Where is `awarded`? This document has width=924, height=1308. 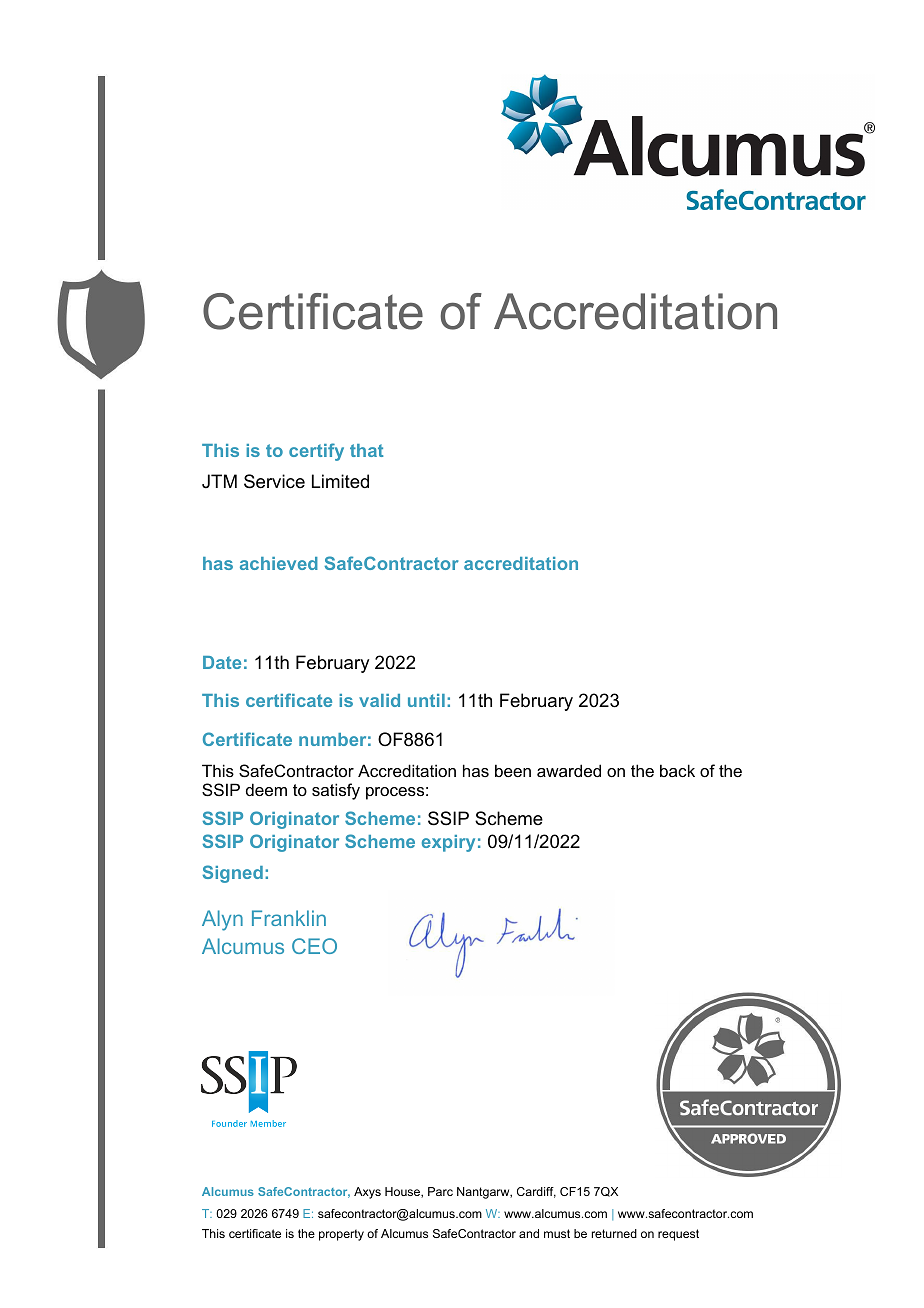
awarded is located at coordinates (569, 770).
